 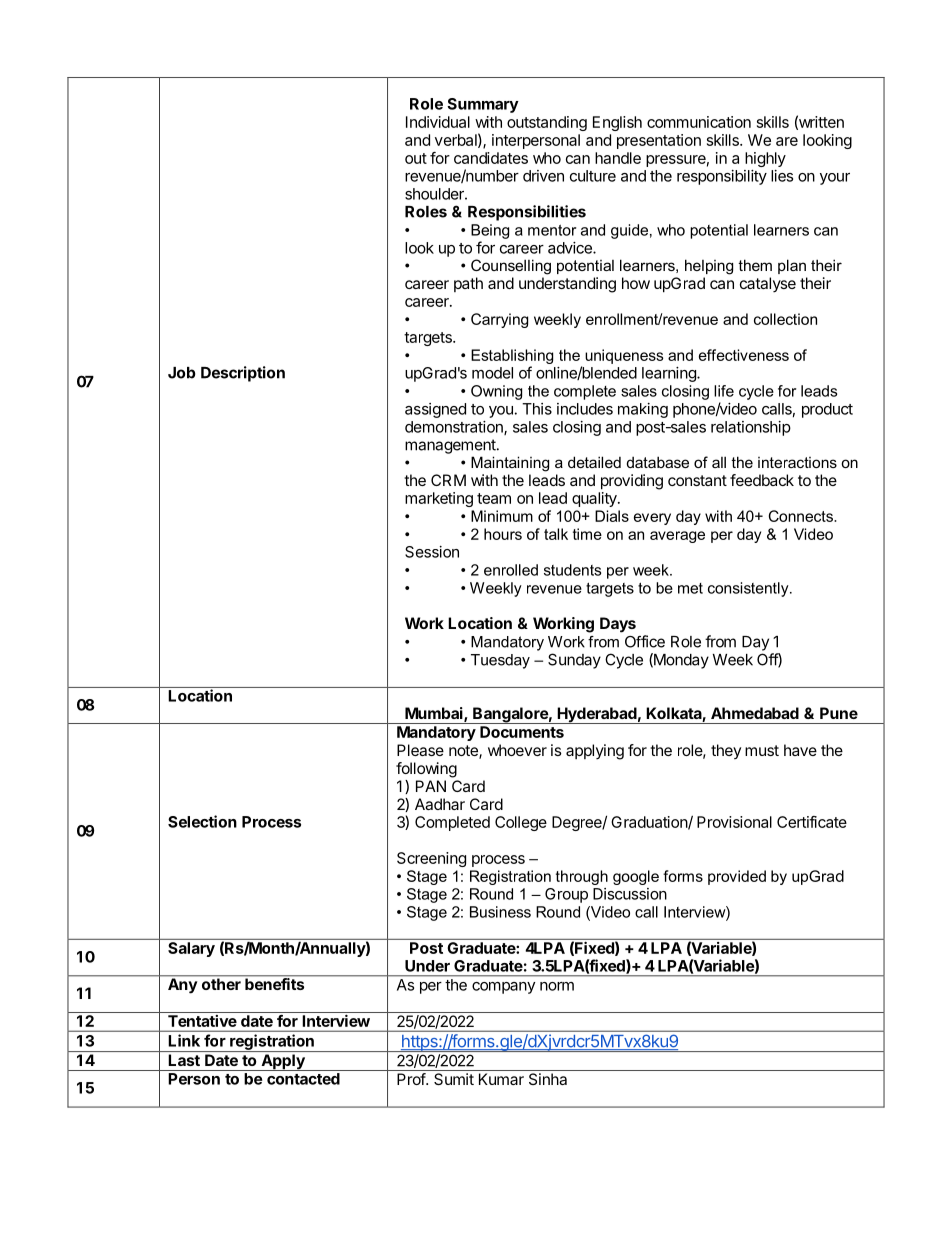 What do you see at coordinates (547, 123) in the page?
I see `outstanding` at bounding box center [547, 123].
